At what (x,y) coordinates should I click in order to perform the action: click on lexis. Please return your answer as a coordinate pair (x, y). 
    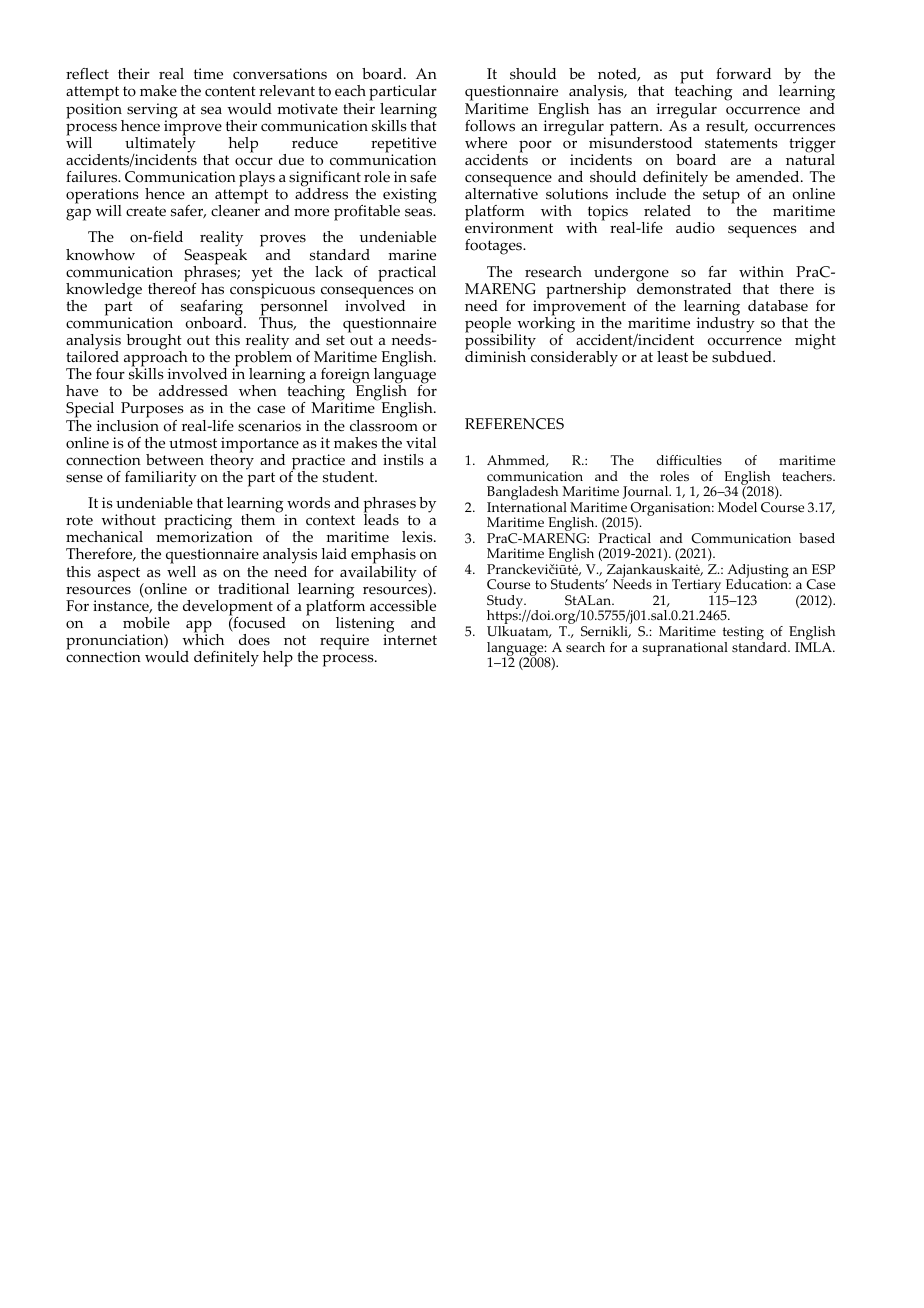
    Looking at the image, I should click on (418, 537).
